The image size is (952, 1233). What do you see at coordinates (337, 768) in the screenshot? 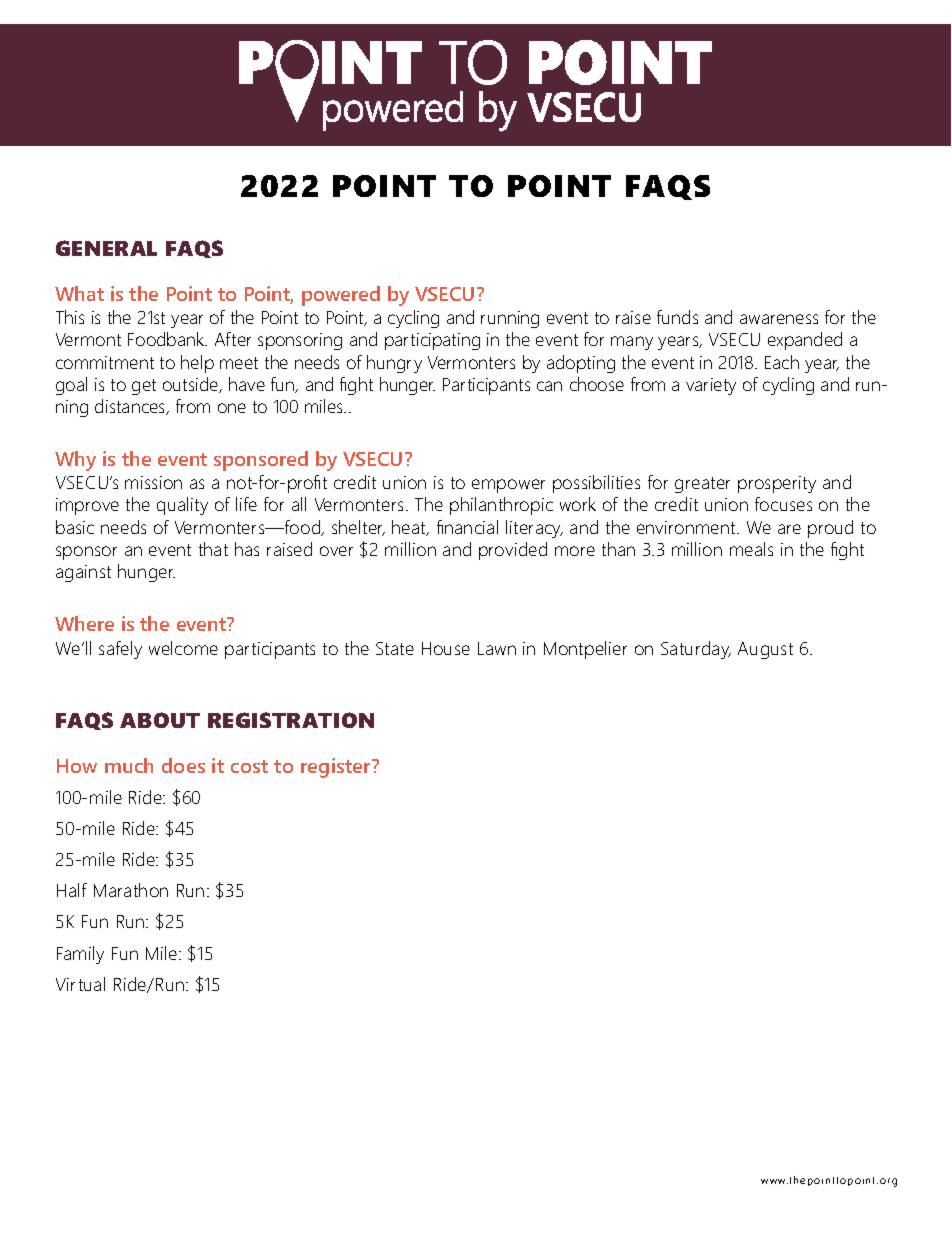
I see `register` at bounding box center [337, 768].
